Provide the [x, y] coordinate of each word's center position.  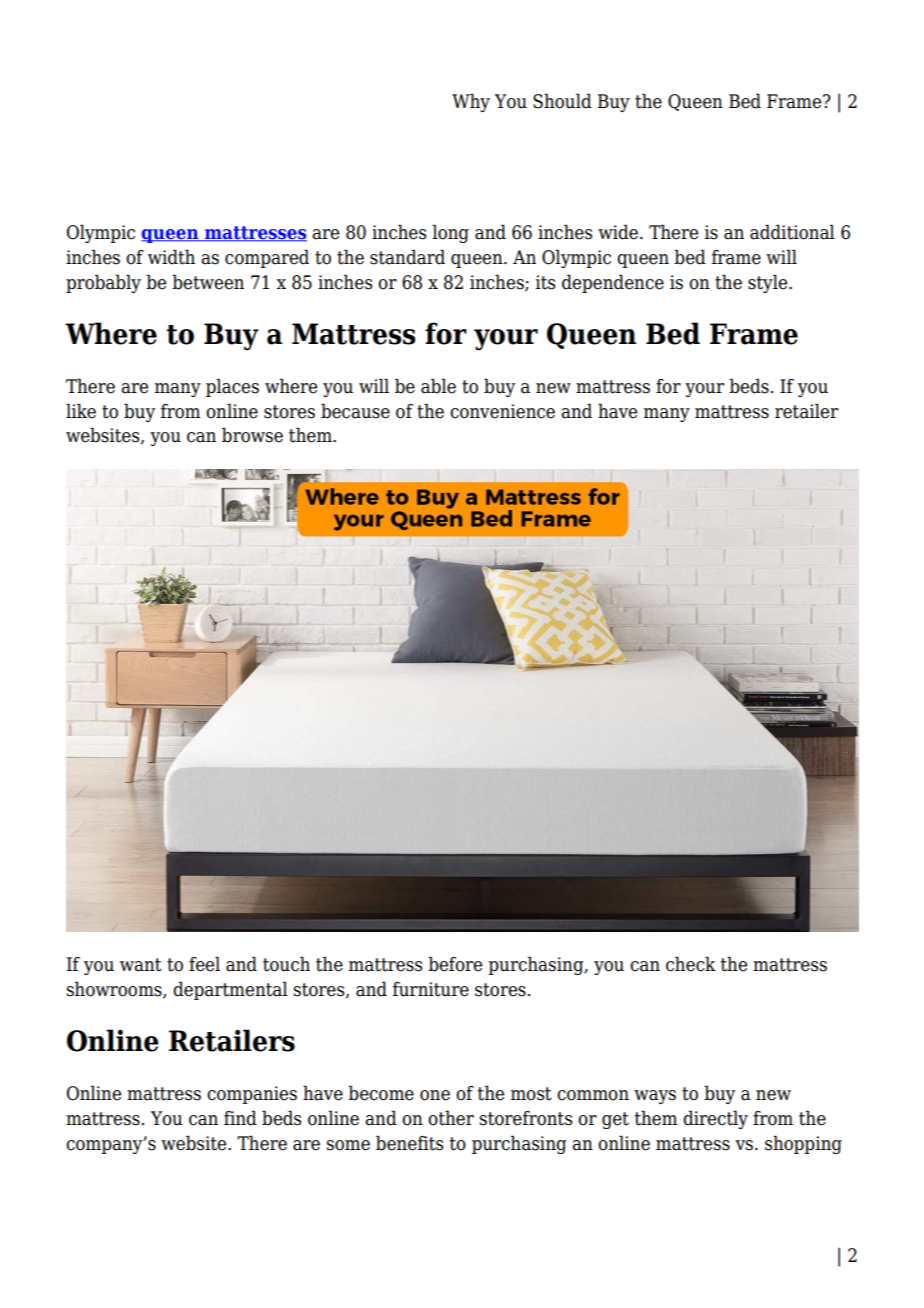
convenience [502, 411]
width [171, 257]
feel [204, 964]
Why [471, 102]
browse [252, 435]
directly [715, 1119]
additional [792, 232]
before [455, 964]
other [451, 1118]
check [691, 964]
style [769, 283]
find [240, 1118]
